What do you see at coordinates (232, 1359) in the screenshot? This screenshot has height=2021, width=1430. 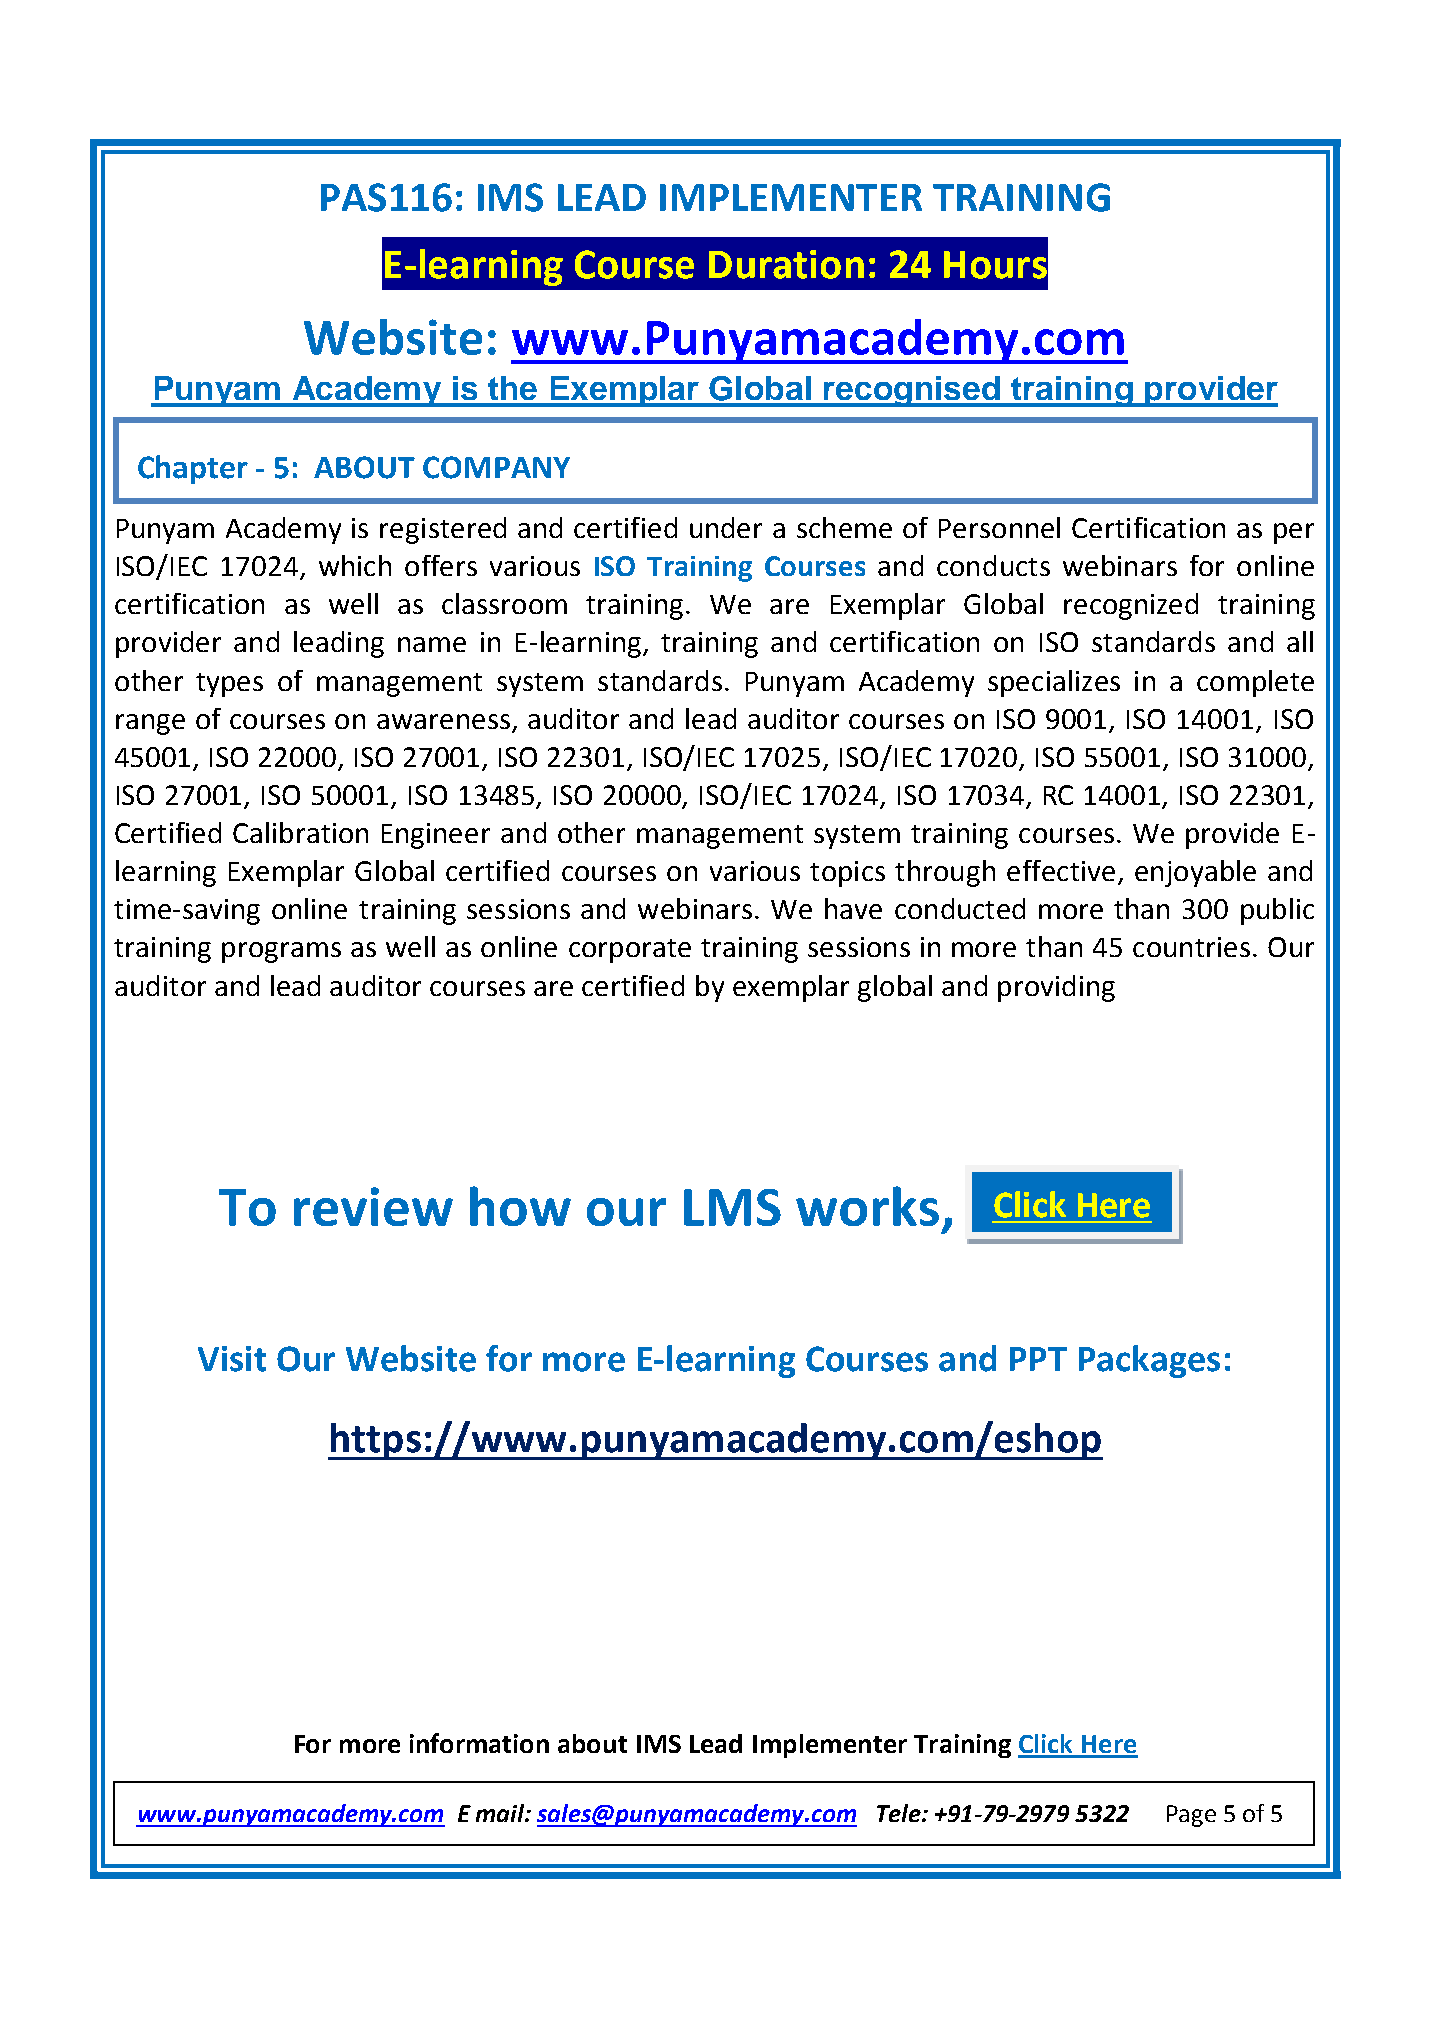 I see `Visit` at bounding box center [232, 1359].
